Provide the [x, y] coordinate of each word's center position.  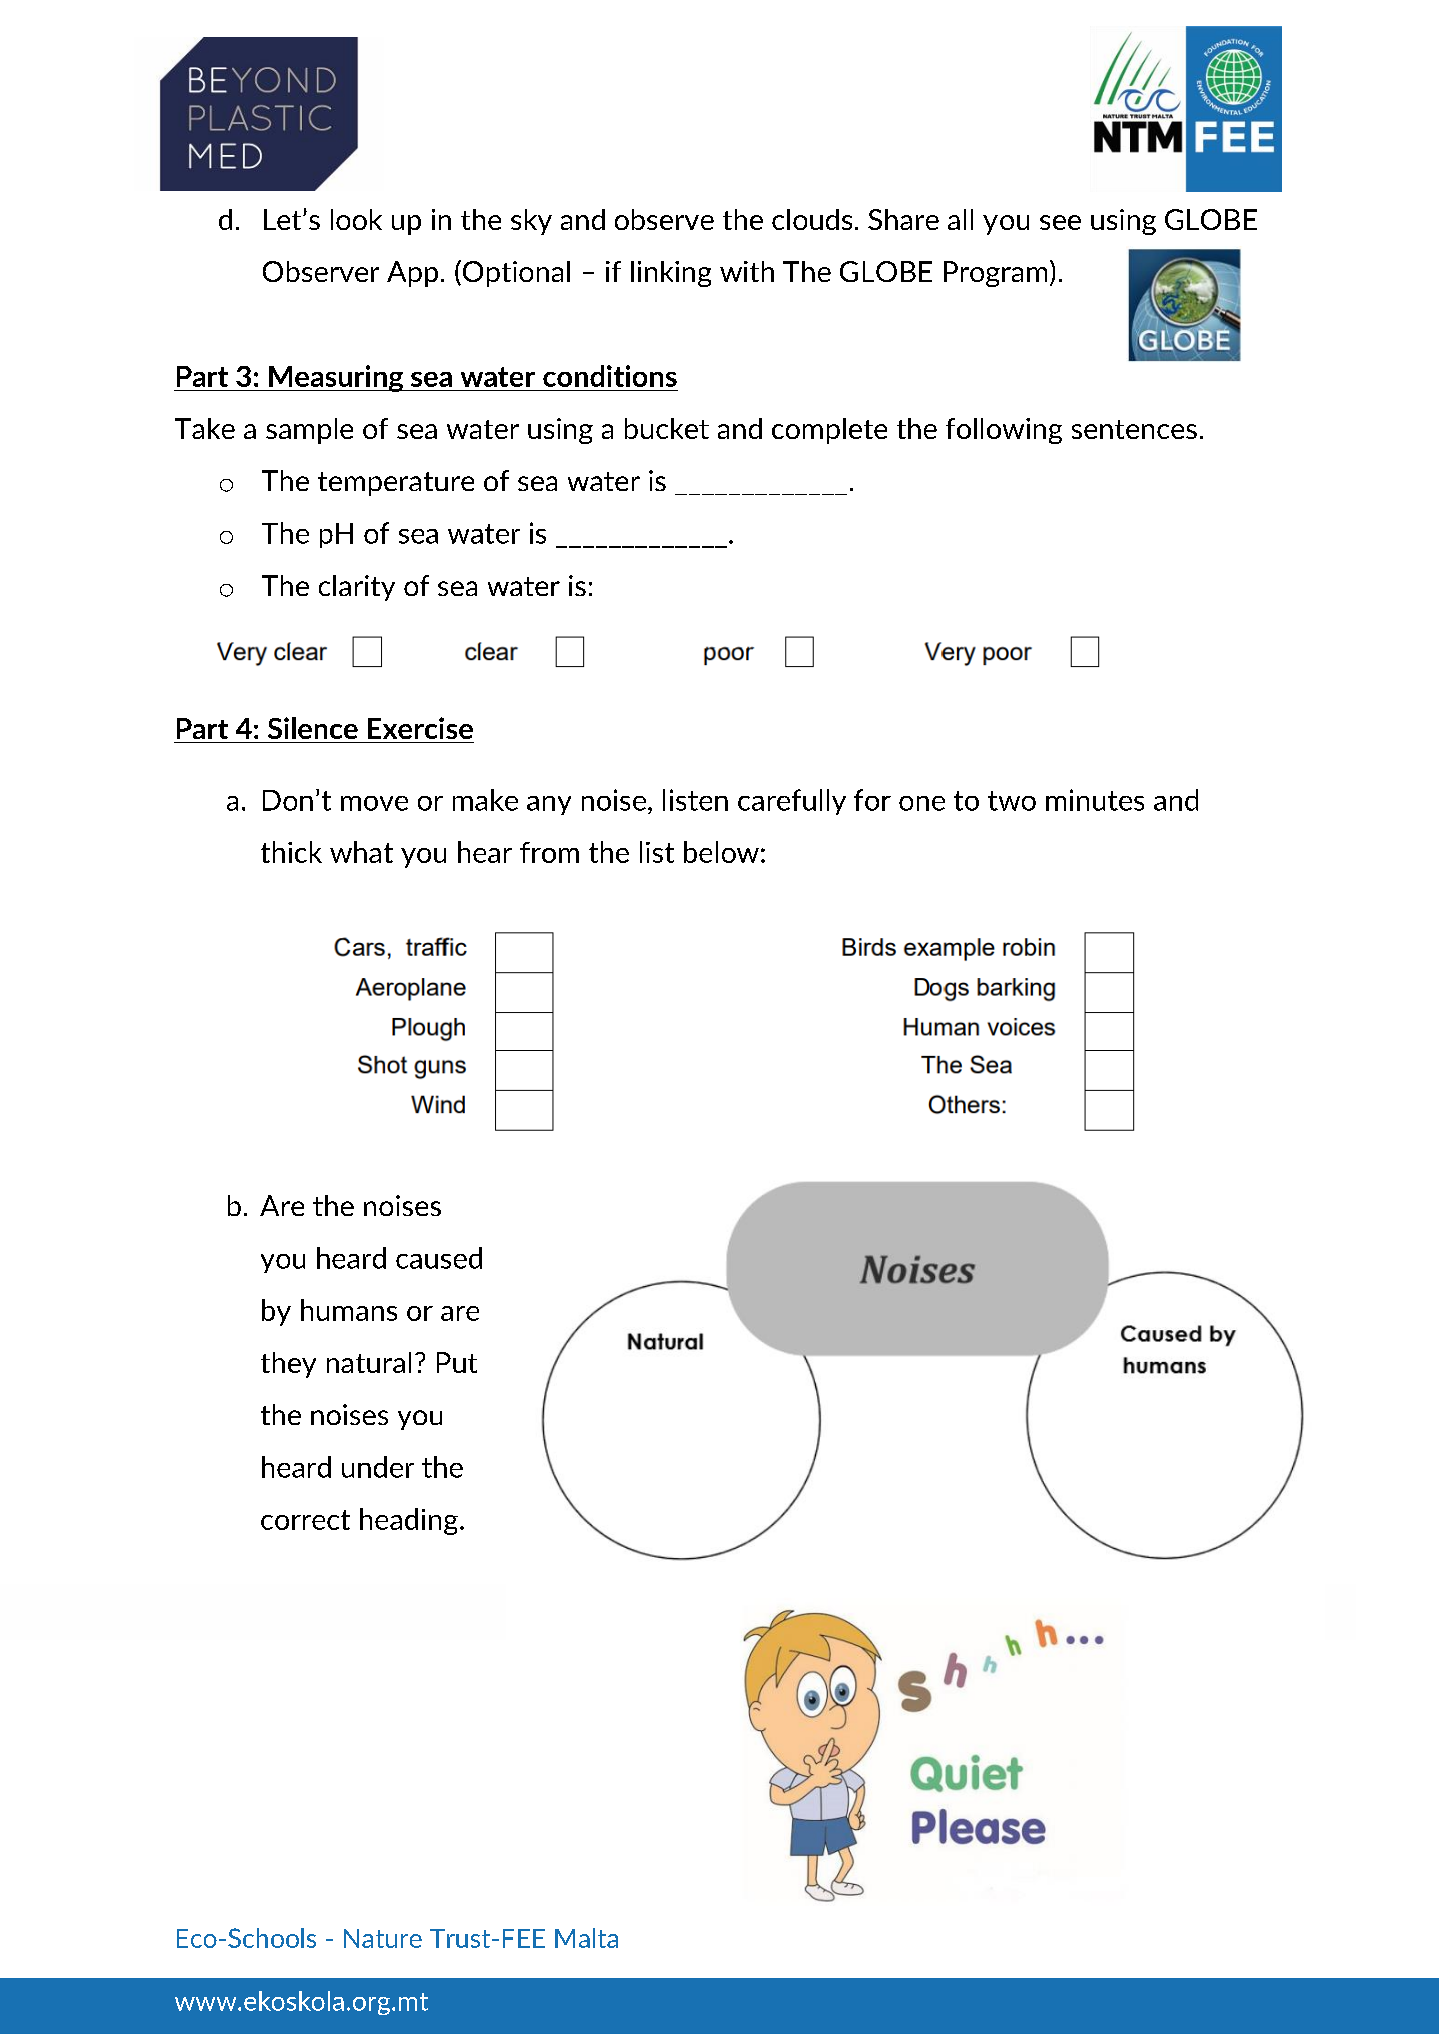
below [721, 852]
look [356, 219]
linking [671, 274]
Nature [383, 1938]
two [1012, 801]
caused [439, 1258]
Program [995, 274]
